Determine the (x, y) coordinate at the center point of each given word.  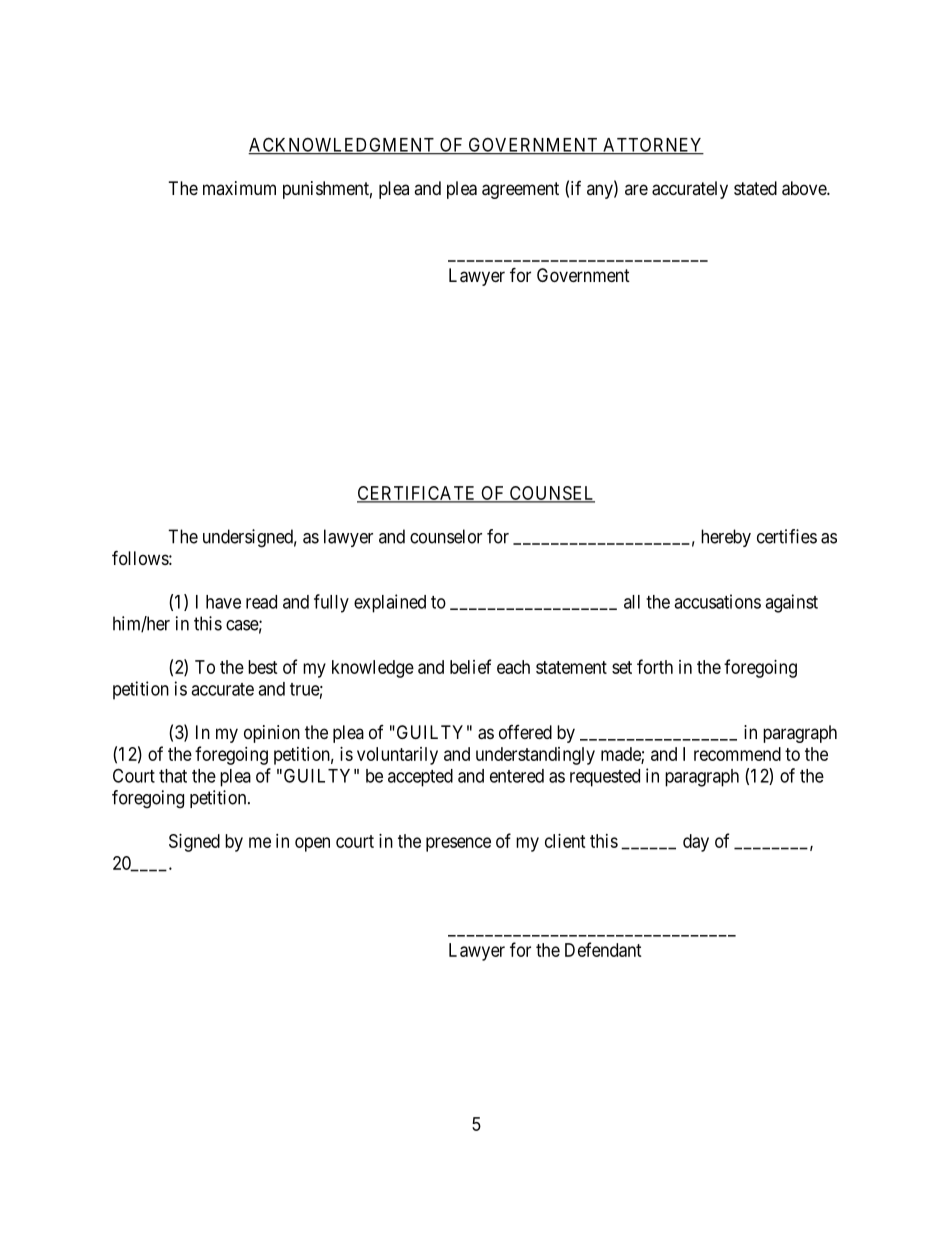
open (312, 844)
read (261, 602)
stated (755, 188)
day (696, 843)
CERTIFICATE (417, 494)
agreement (520, 190)
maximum (239, 188)
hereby (726, 538)
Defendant (603, 949)
